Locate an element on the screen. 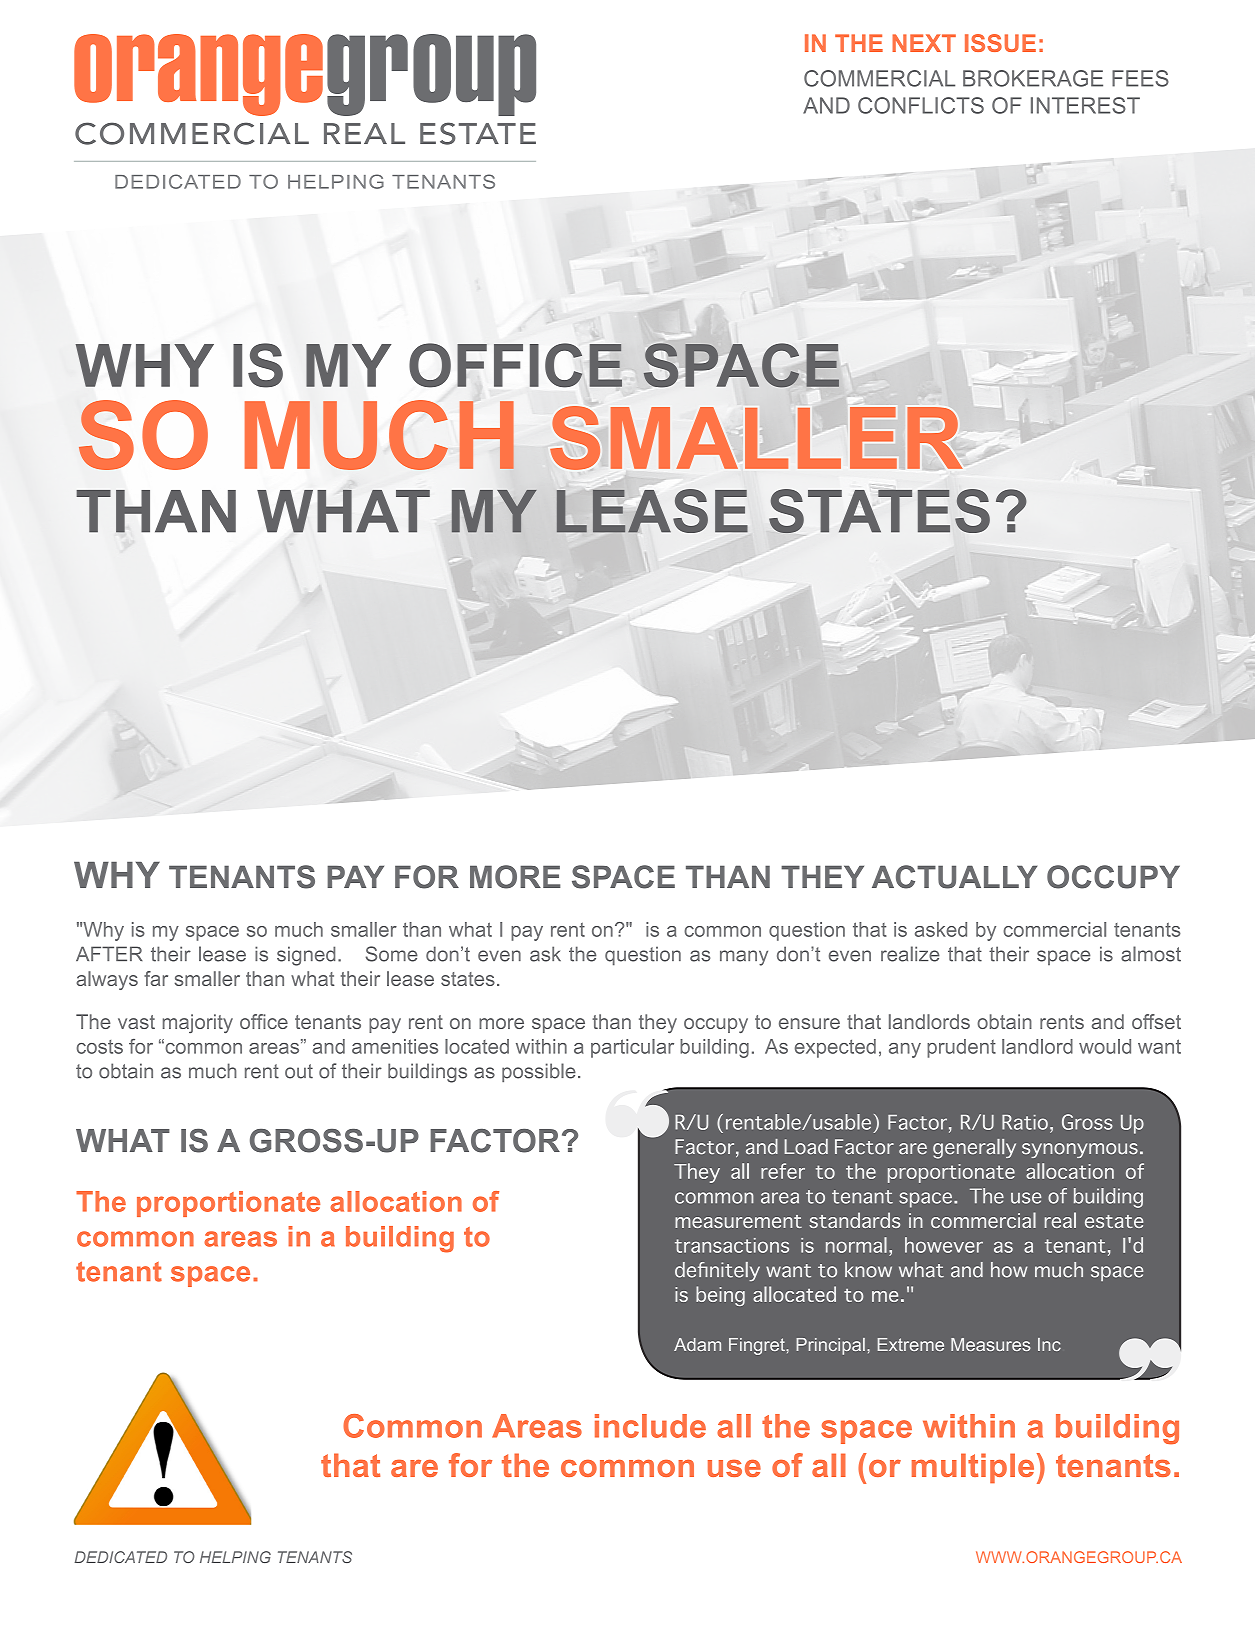 The image size is (1255, 1625). signed is located at coordinates (306, 956).
